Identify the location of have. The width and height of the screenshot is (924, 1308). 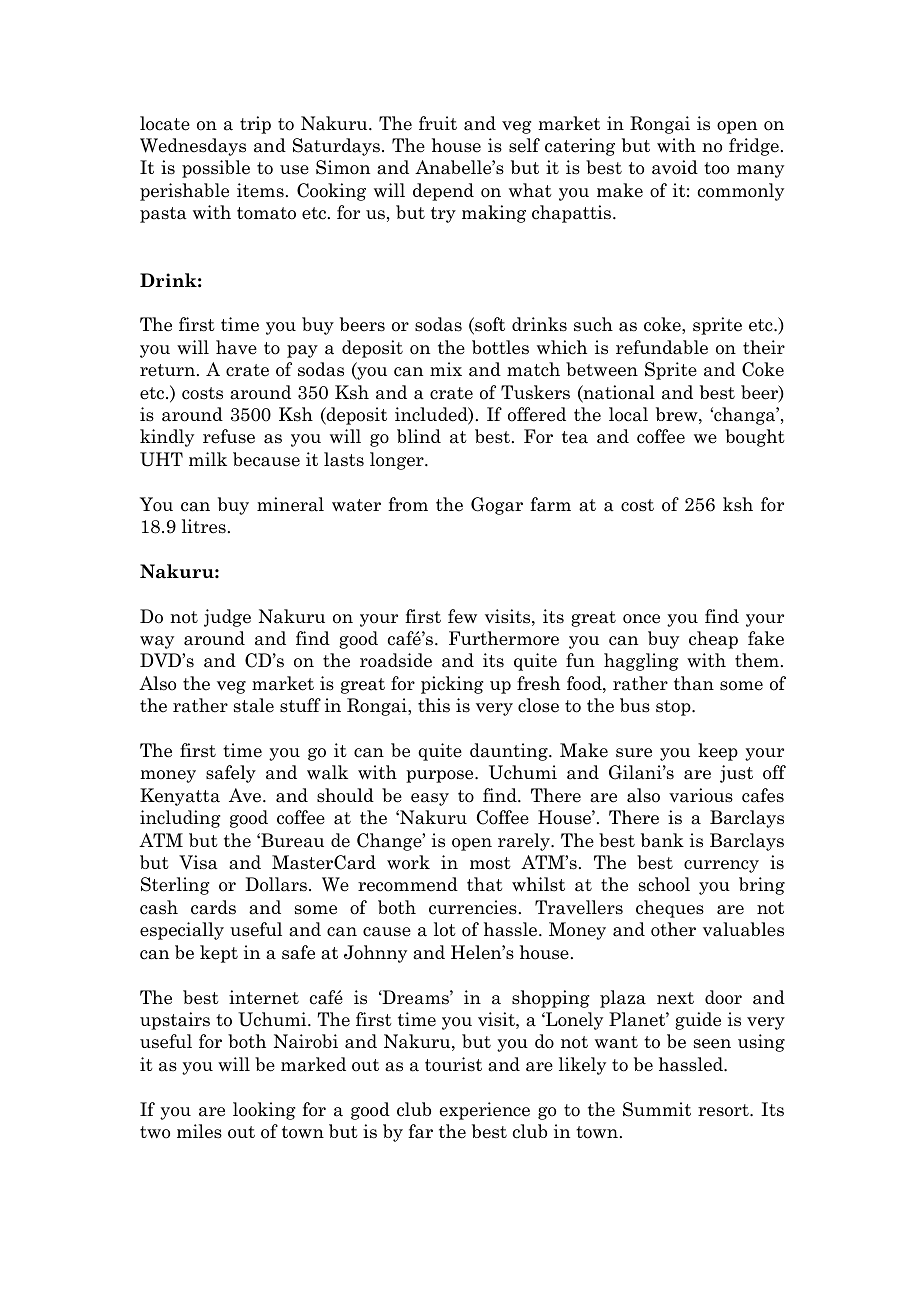
(236, 347).
